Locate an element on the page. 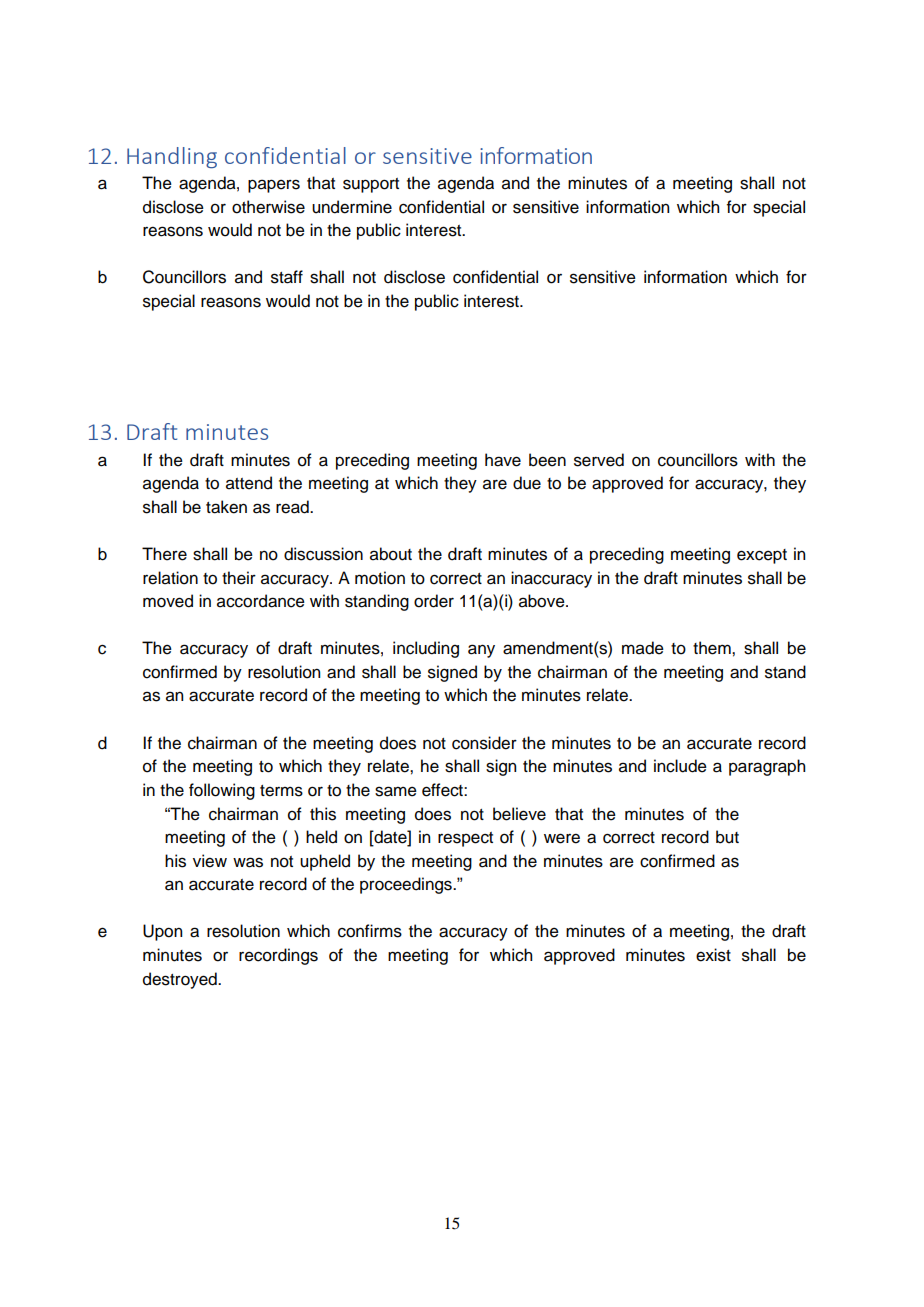  attend is located at coordinates (249, 483).
